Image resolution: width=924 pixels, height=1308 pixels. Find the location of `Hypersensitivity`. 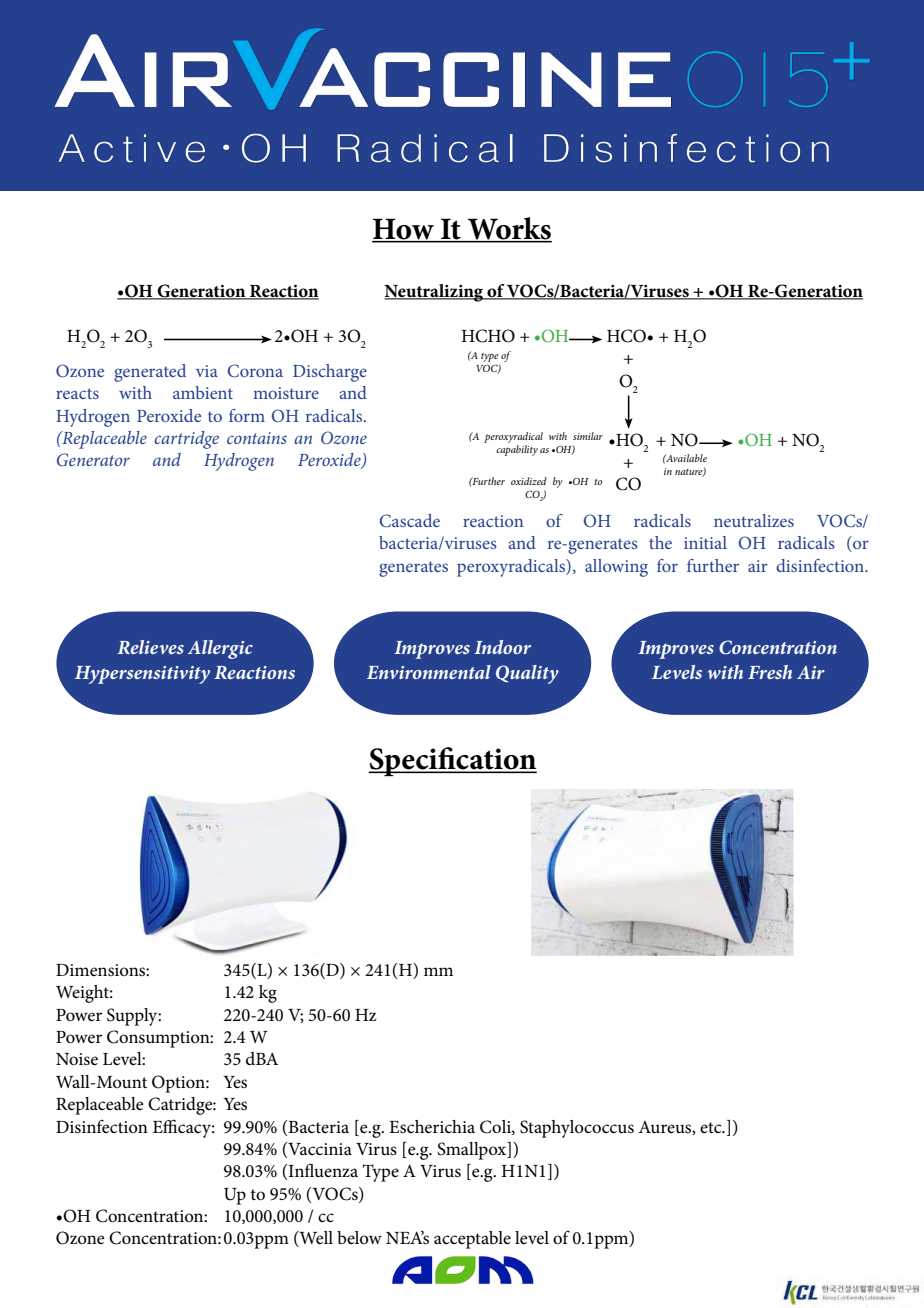

Hypersensitivity is located at coordinates (142, 675).
